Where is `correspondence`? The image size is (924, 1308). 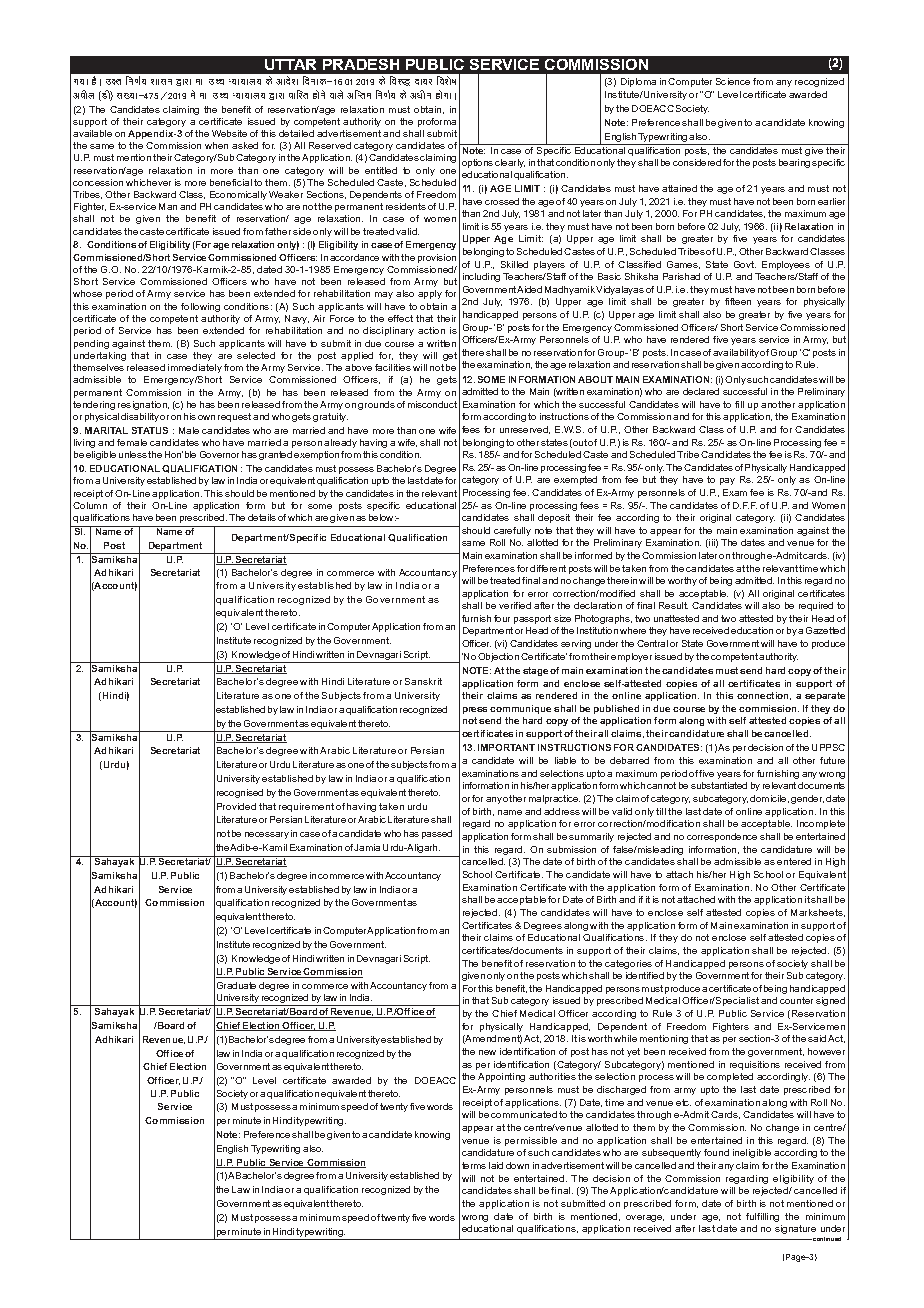
correspondence is located at coordinates (722, 837).
